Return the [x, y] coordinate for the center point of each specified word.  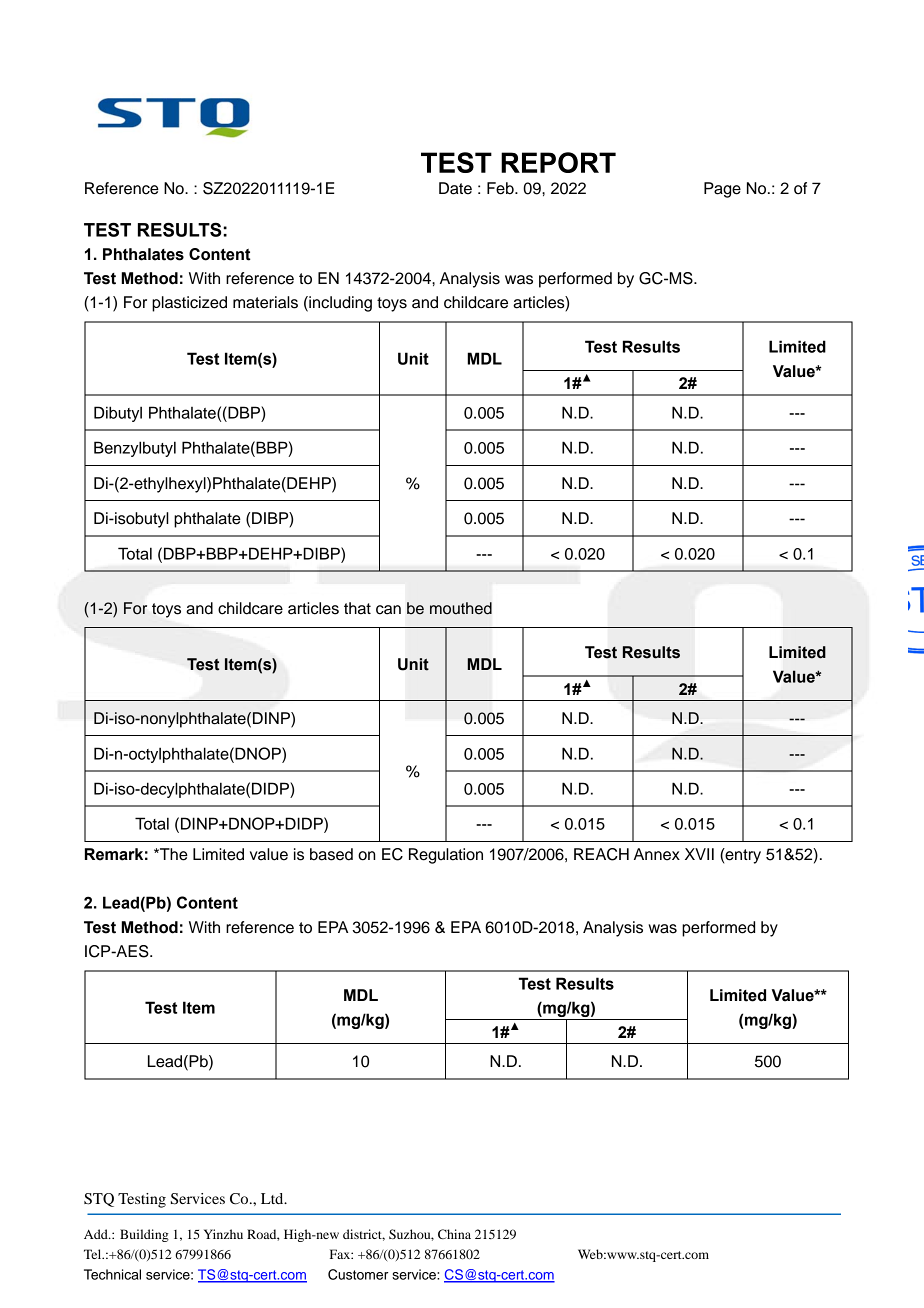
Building [144, 1235]
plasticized [189, 304]
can [388, 610]
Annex [657, 854]
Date [455, 188]
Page [722, 190]
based [331, 854]
